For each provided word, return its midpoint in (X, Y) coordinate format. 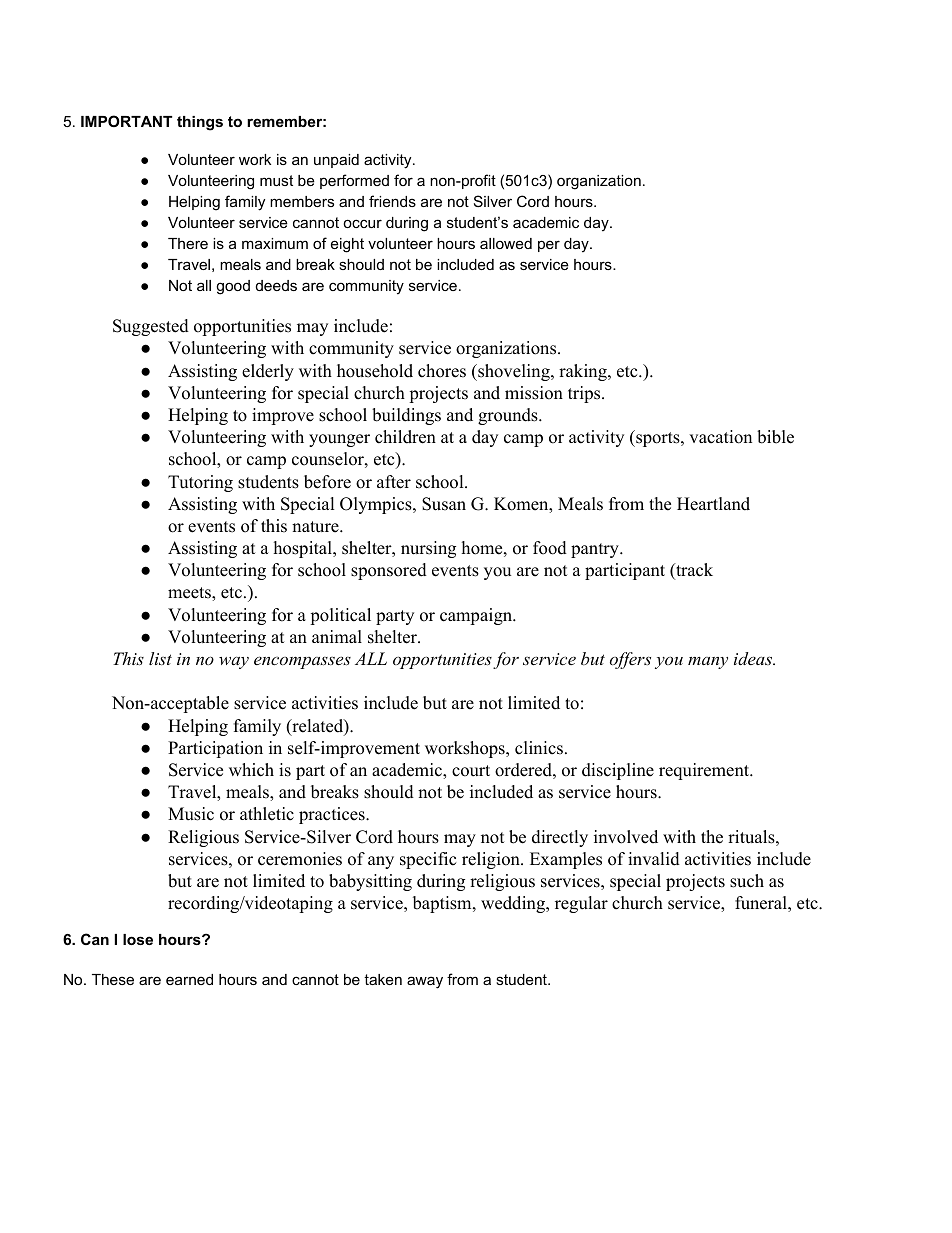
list (160, 658)
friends (392, 201)
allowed (506, 243)
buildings (406, 416)
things (200, 123)
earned (189, 979)
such (747, 881)
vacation (720, 437)
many (708, 663)
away (425, 982)
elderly (268, 372)
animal (337, 636)
